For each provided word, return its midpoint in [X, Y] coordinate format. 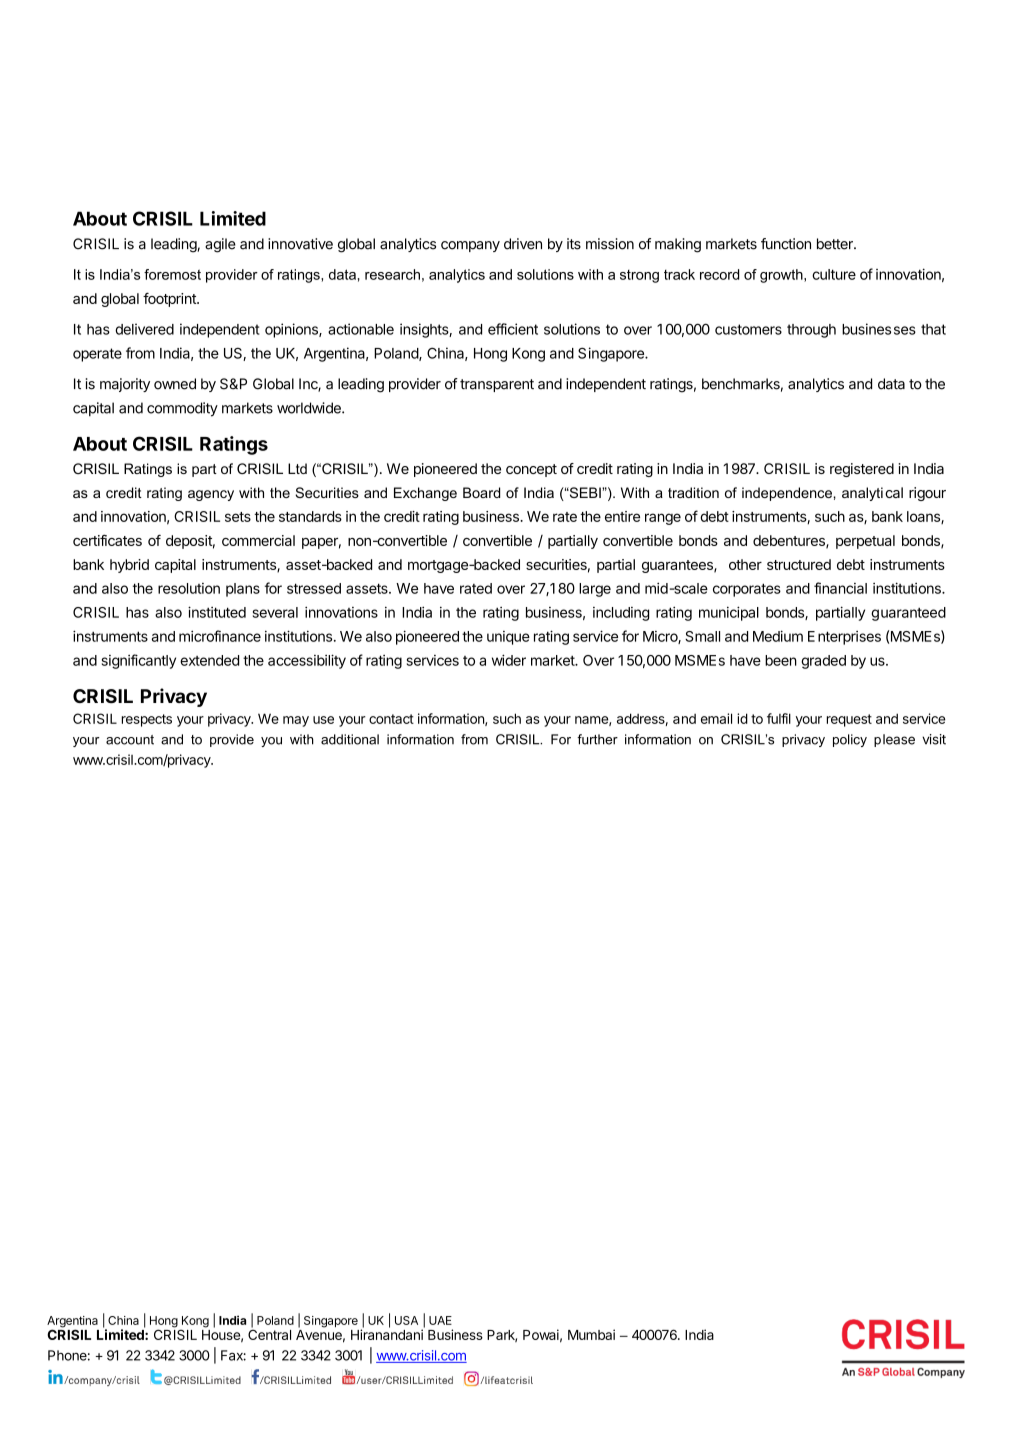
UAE [440, 1320]
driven [523, 244]
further [597, 739]
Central [269, 1333]
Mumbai [591, 1334]
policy [850, 740]
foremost [172, 274]
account [130, 740]
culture [834, 274]
